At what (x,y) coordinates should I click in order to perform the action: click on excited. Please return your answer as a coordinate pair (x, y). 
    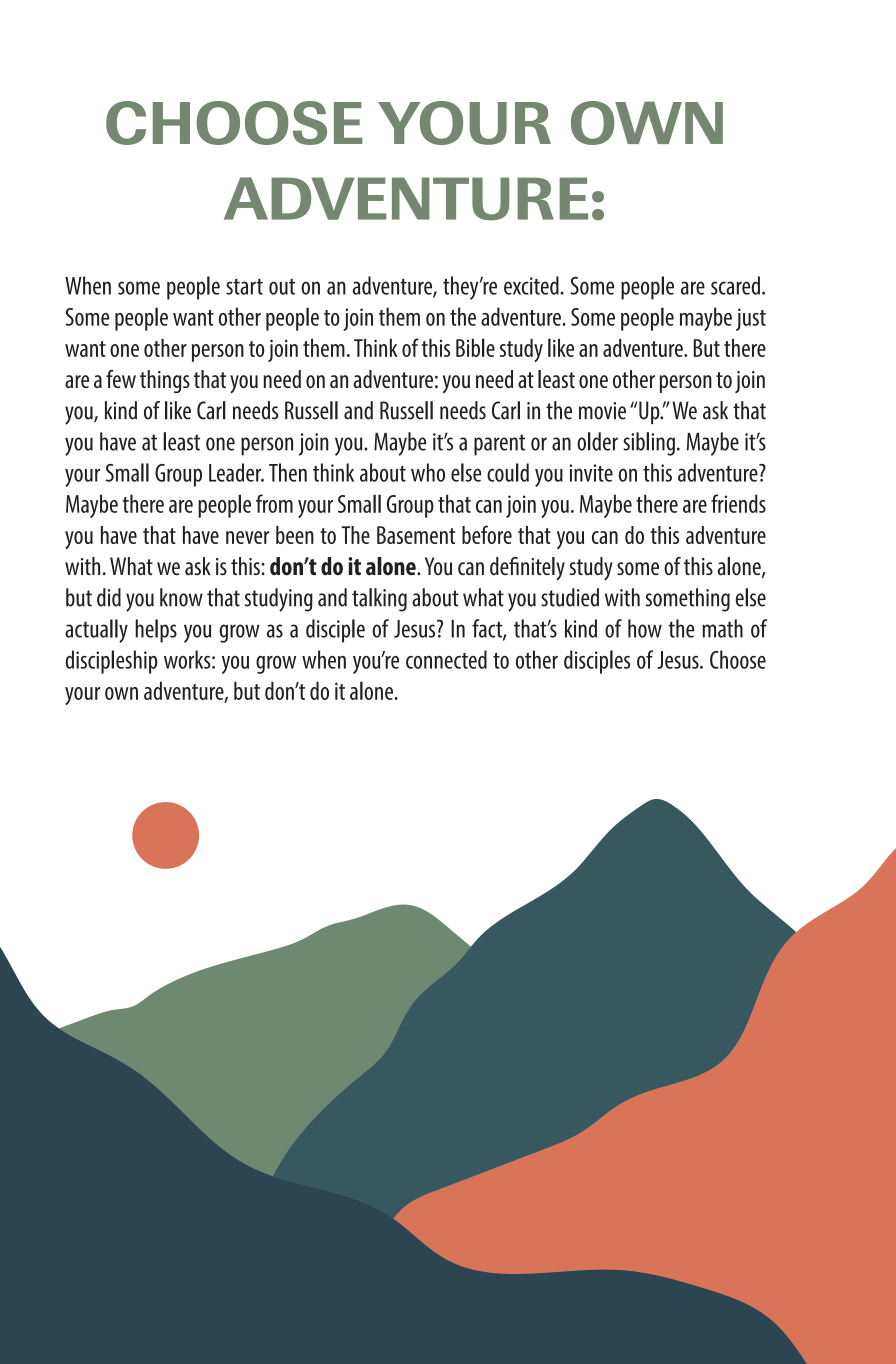
    Looking at the image, I should click on (532, 285).
